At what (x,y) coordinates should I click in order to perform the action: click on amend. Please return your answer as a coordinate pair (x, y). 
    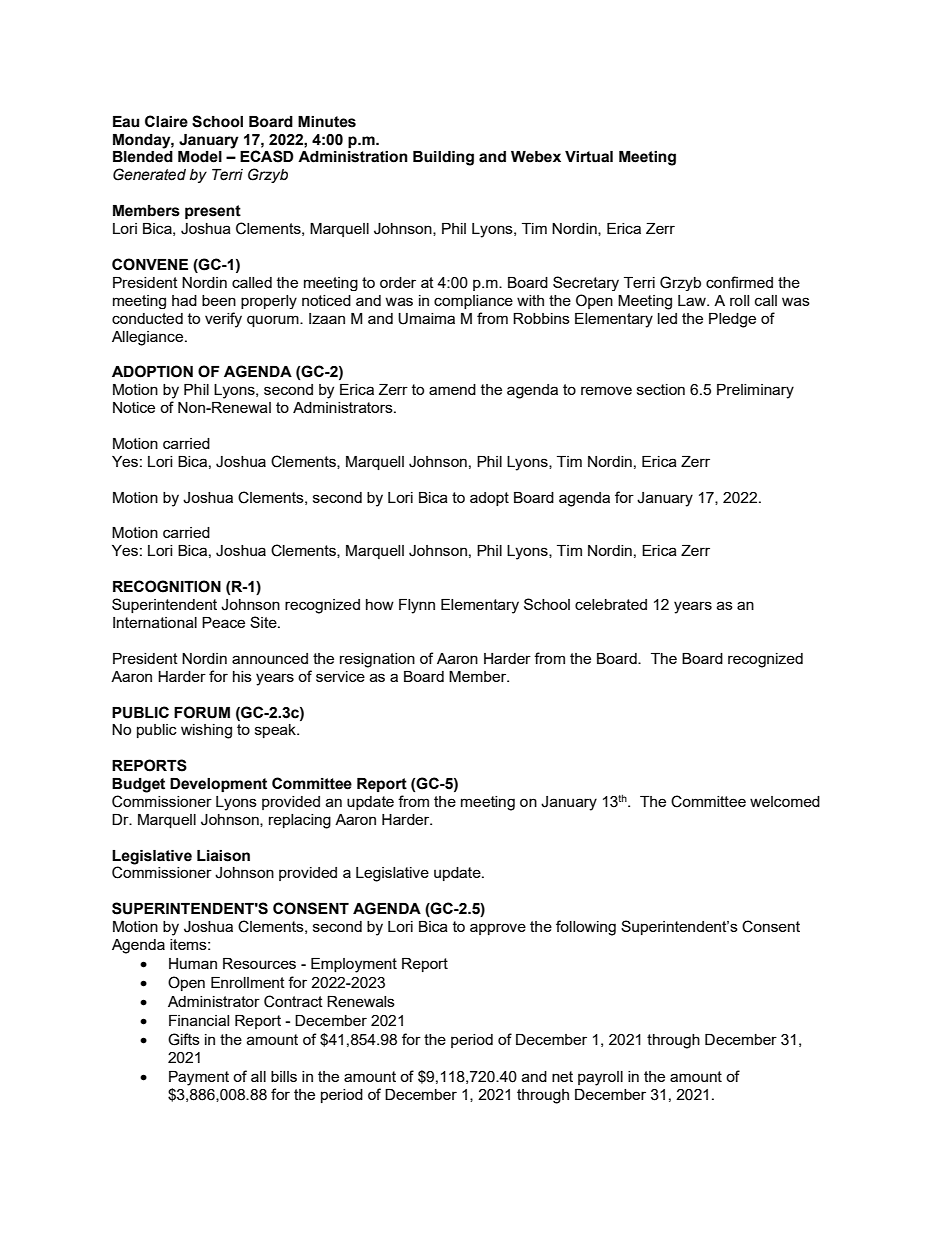
    Looking at the image, I should click on (452, 389).
